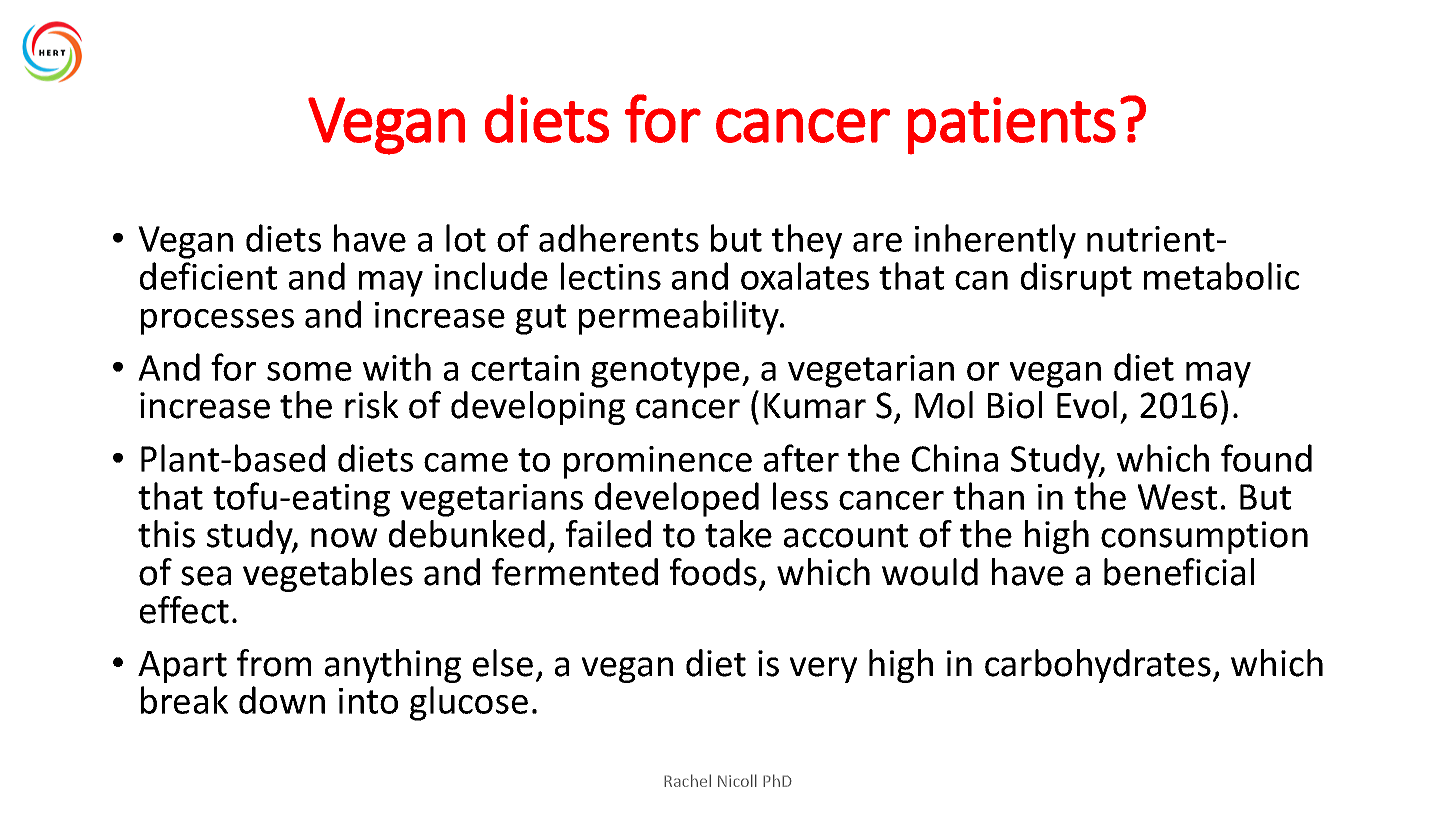 This document has width=1456, height=819. Describe the element at coordinates (687, 780) in the document. I see `Rachel` at that location.
